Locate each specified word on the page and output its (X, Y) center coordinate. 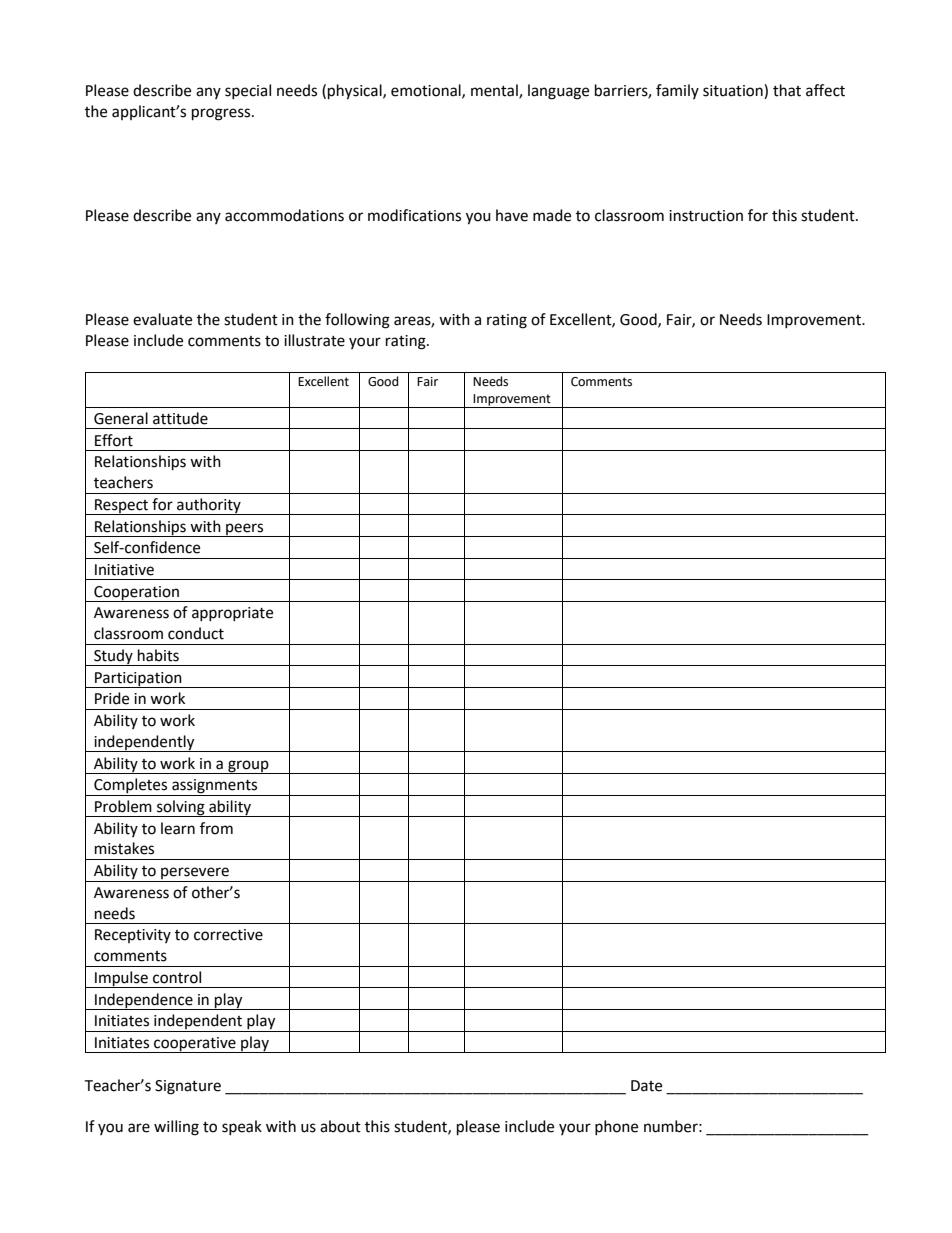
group (248, 767)
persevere (195, 874)
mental (495, 91)
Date (646, 1086)
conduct (196, 633)
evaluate (162, 319)
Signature (188, 1087)
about (340, 1126)
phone (616, 1127)
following (357, 321)
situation (734, 90)
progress (222, 114)
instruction (706, 216)
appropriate (232, 614)
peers (245, 530)
